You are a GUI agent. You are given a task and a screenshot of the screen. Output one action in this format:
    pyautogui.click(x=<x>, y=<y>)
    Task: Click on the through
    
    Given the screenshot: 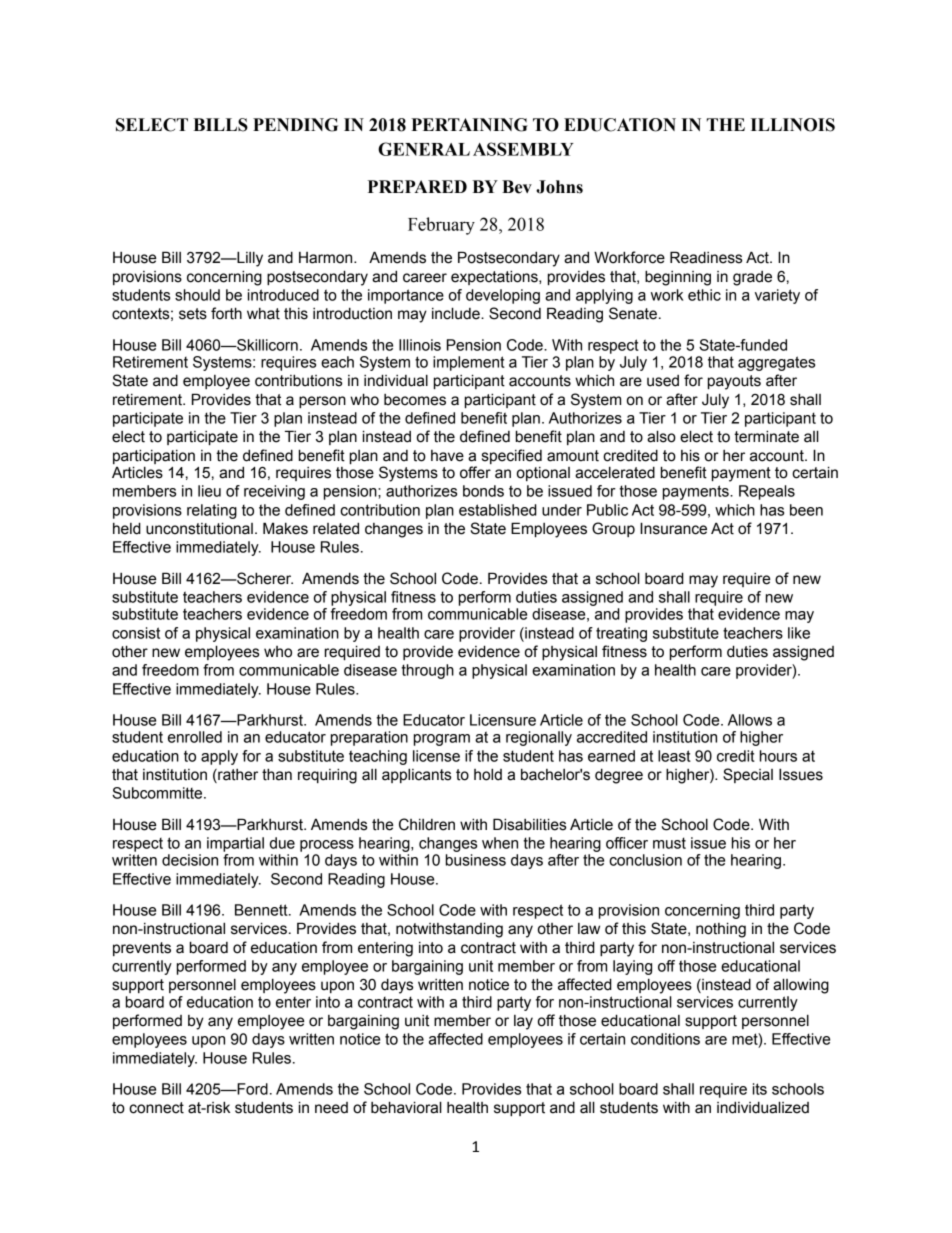 What is the action you would take?
    pyautogui.click(x=427, y=671)
